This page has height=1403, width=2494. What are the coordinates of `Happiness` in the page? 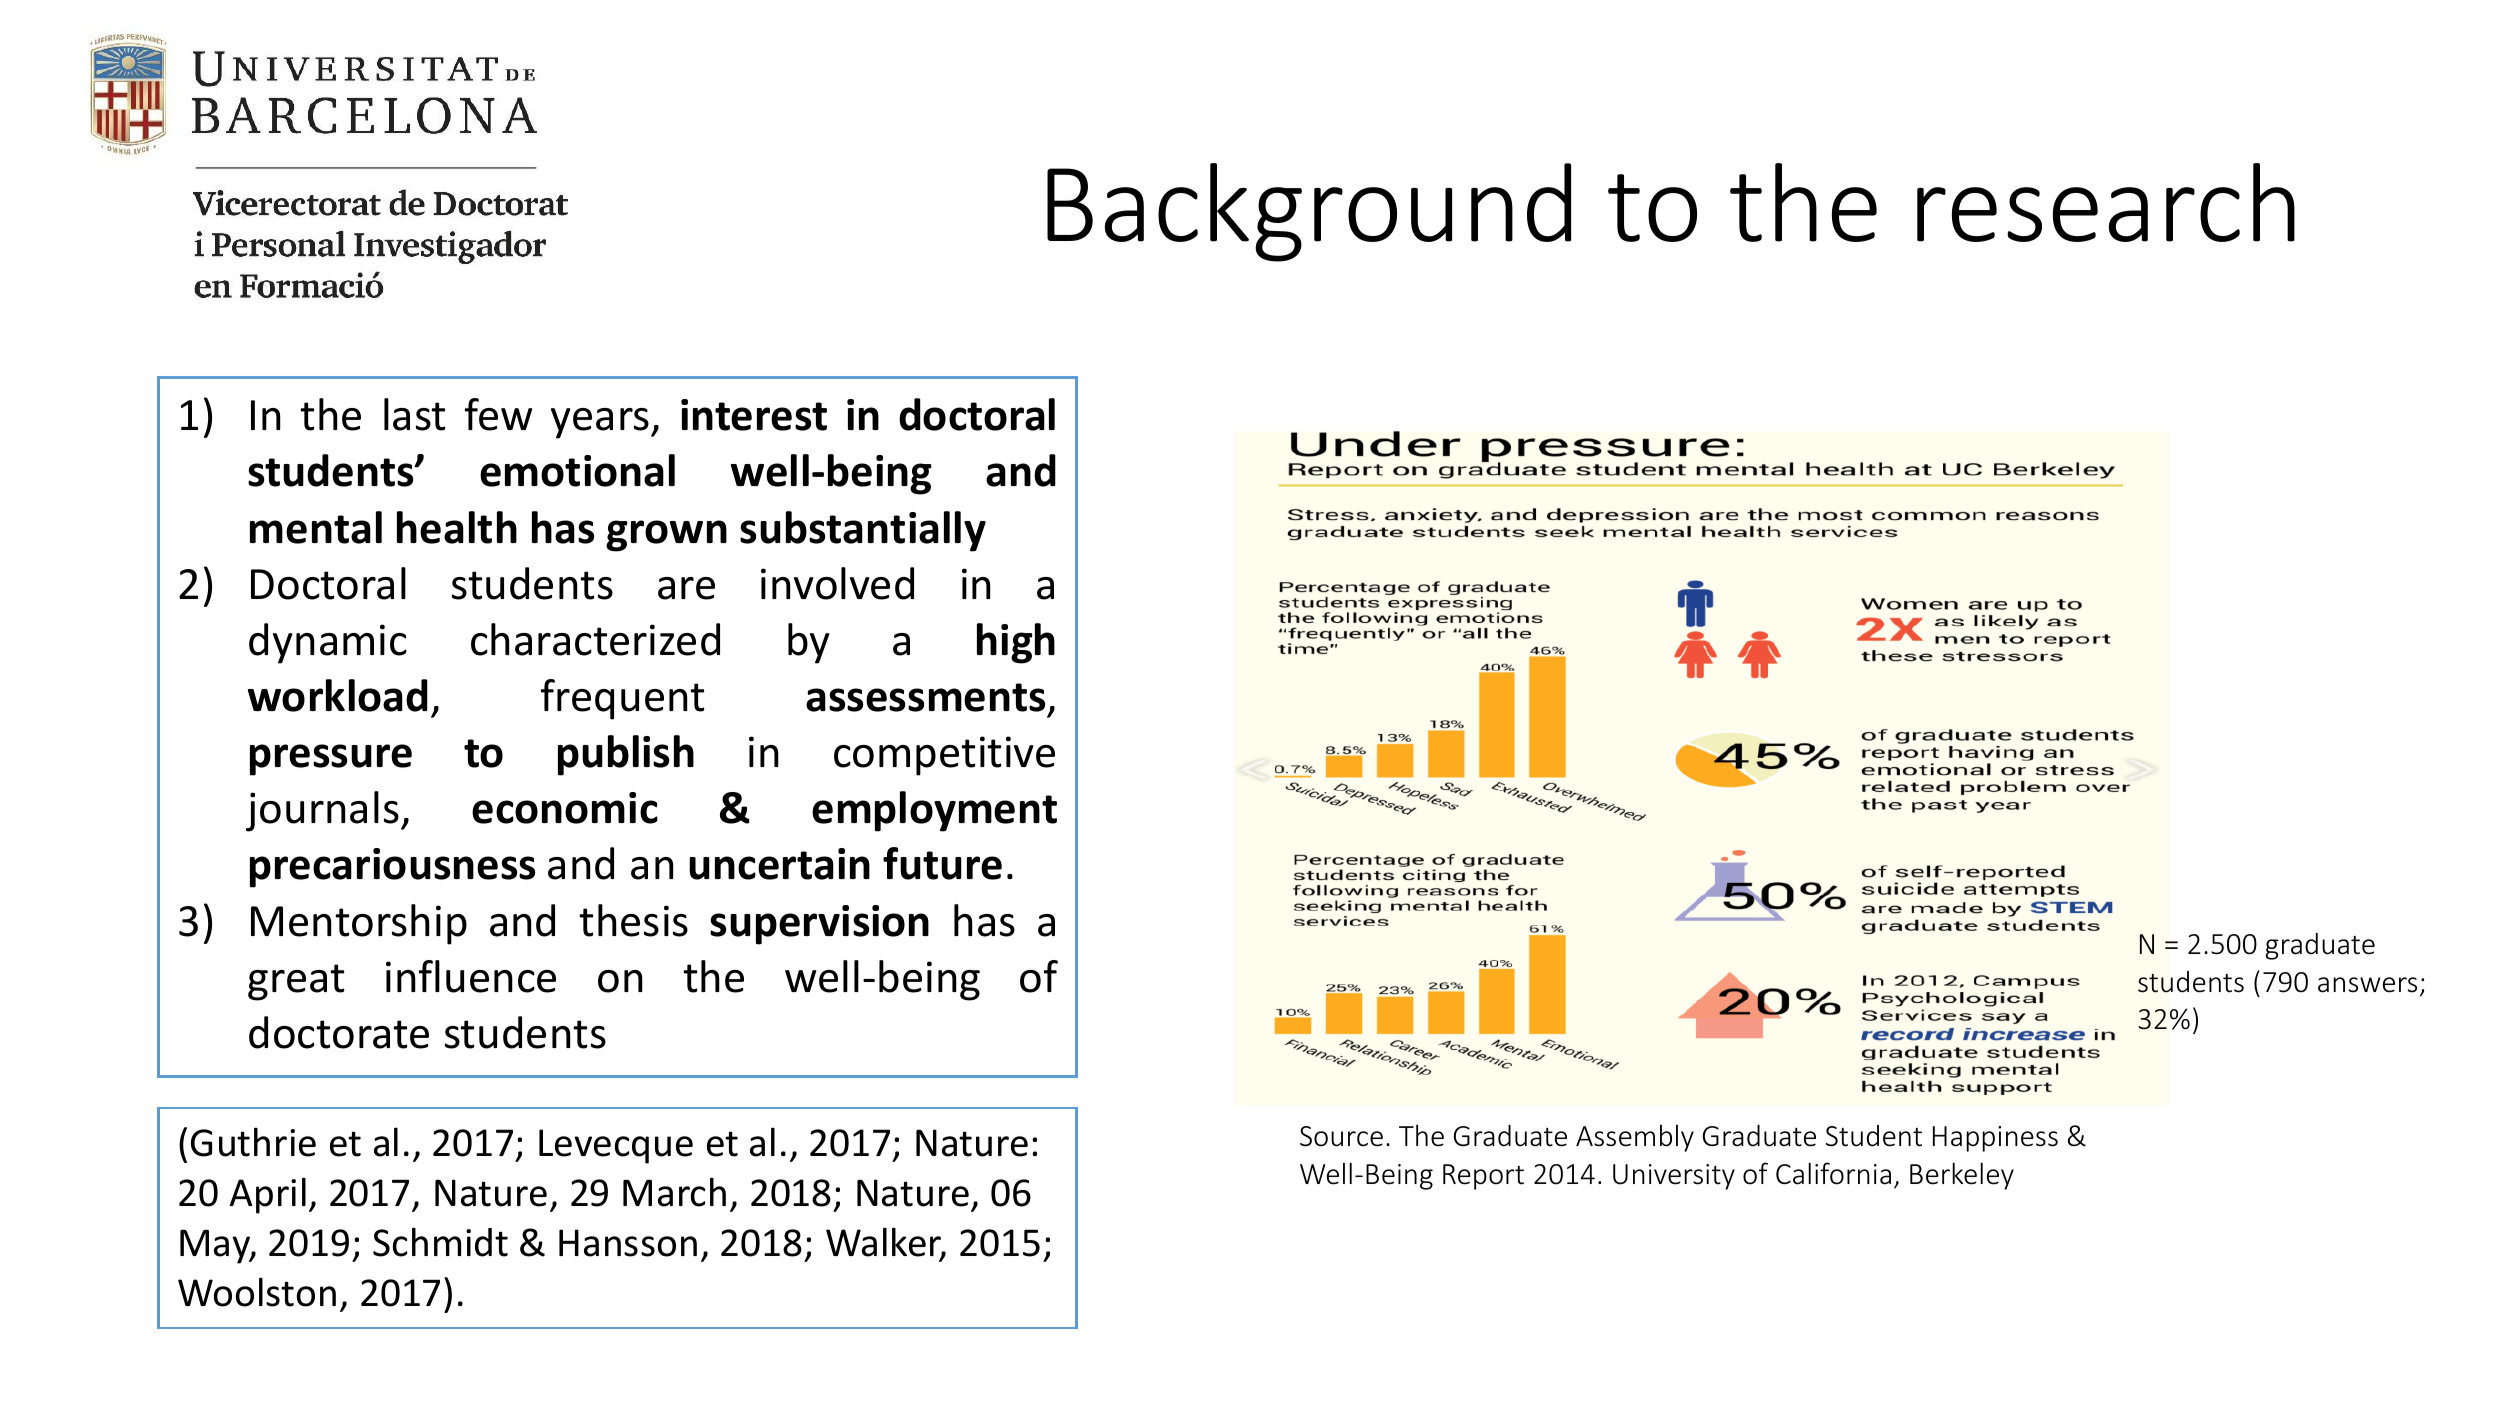 It's located at (1995, 1139).
